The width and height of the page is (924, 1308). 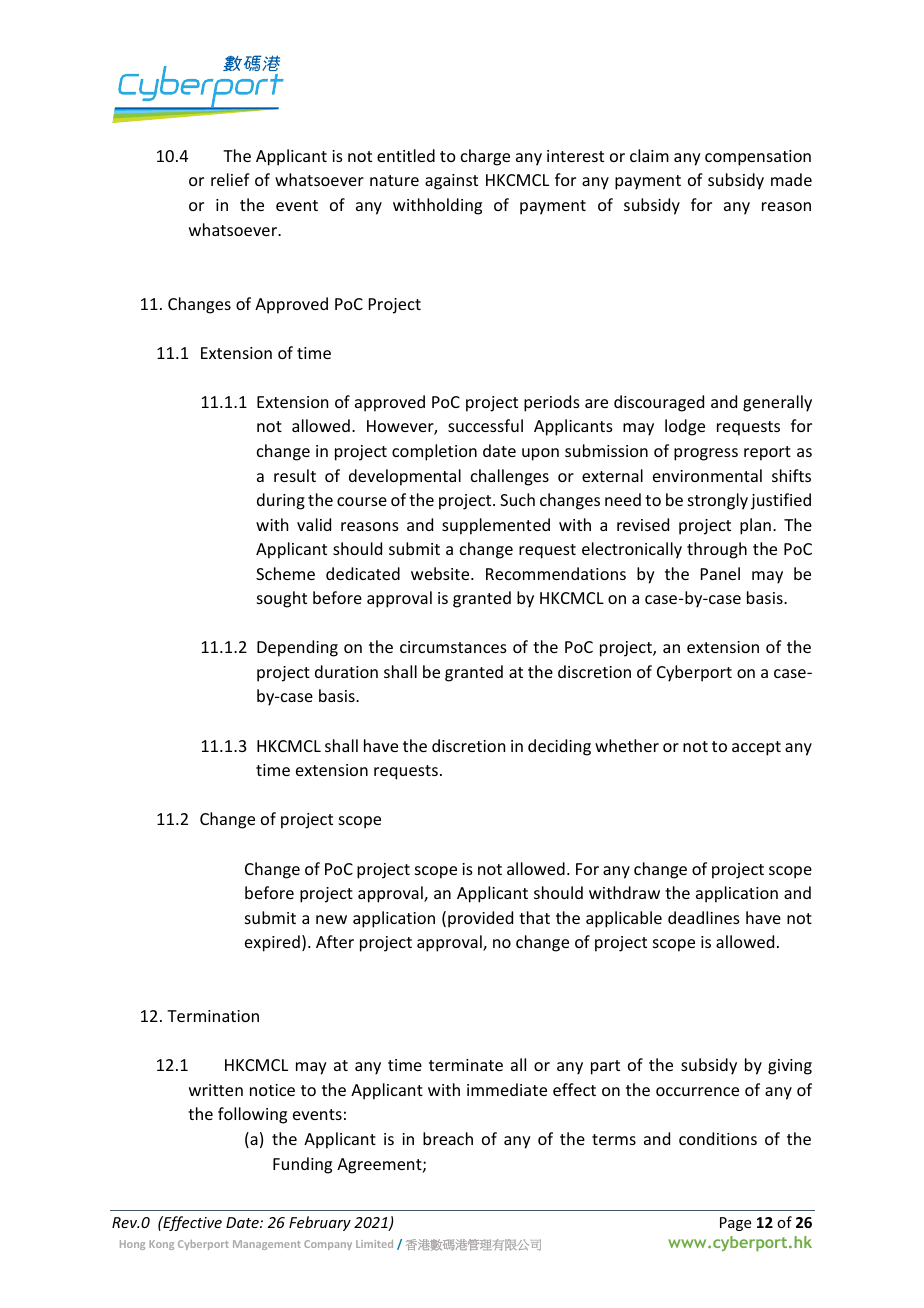 I want to click on compensation, so click(x=758, y=158).
